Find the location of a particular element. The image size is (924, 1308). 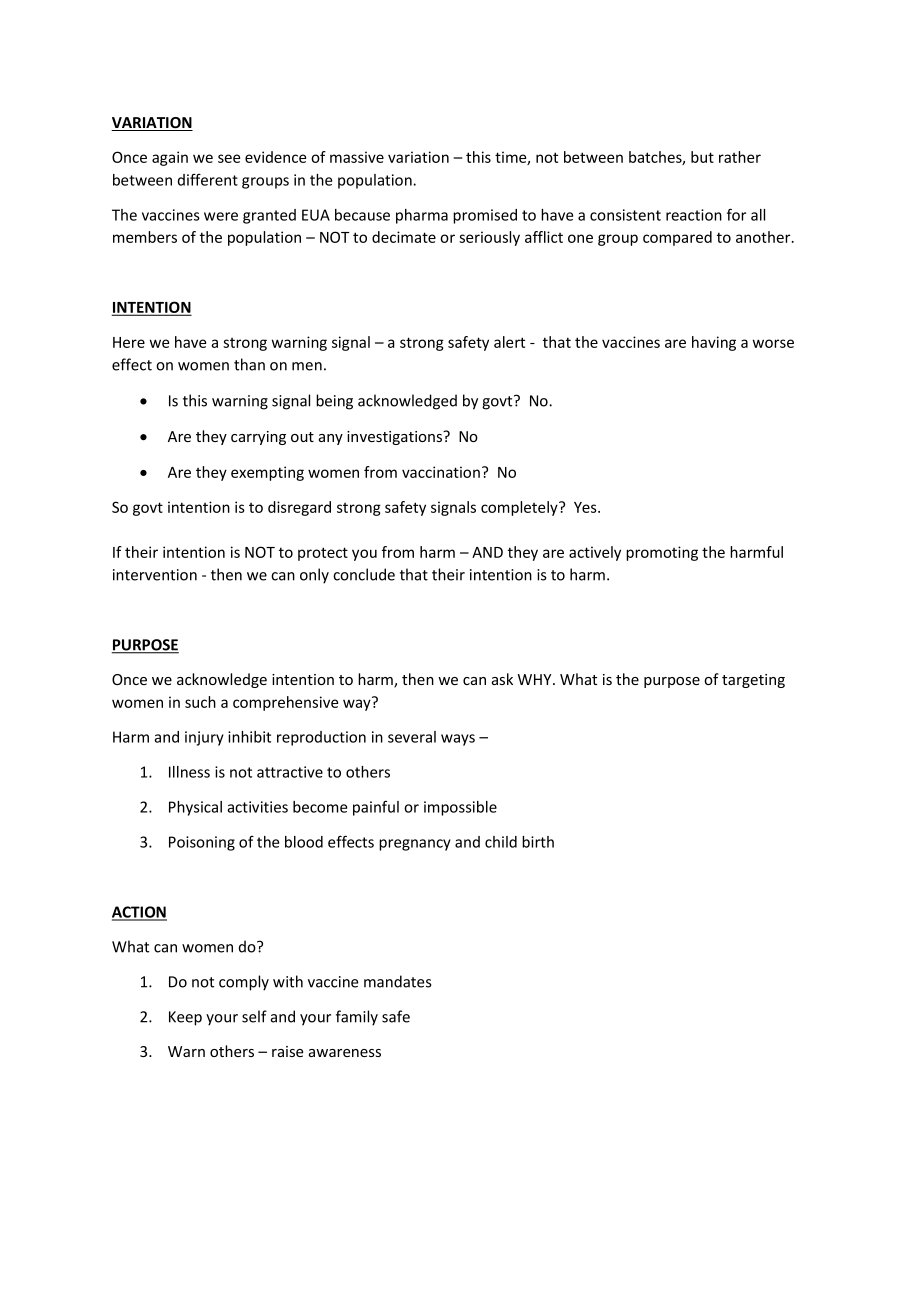

Keep is located at coordinates (185, 1018).
